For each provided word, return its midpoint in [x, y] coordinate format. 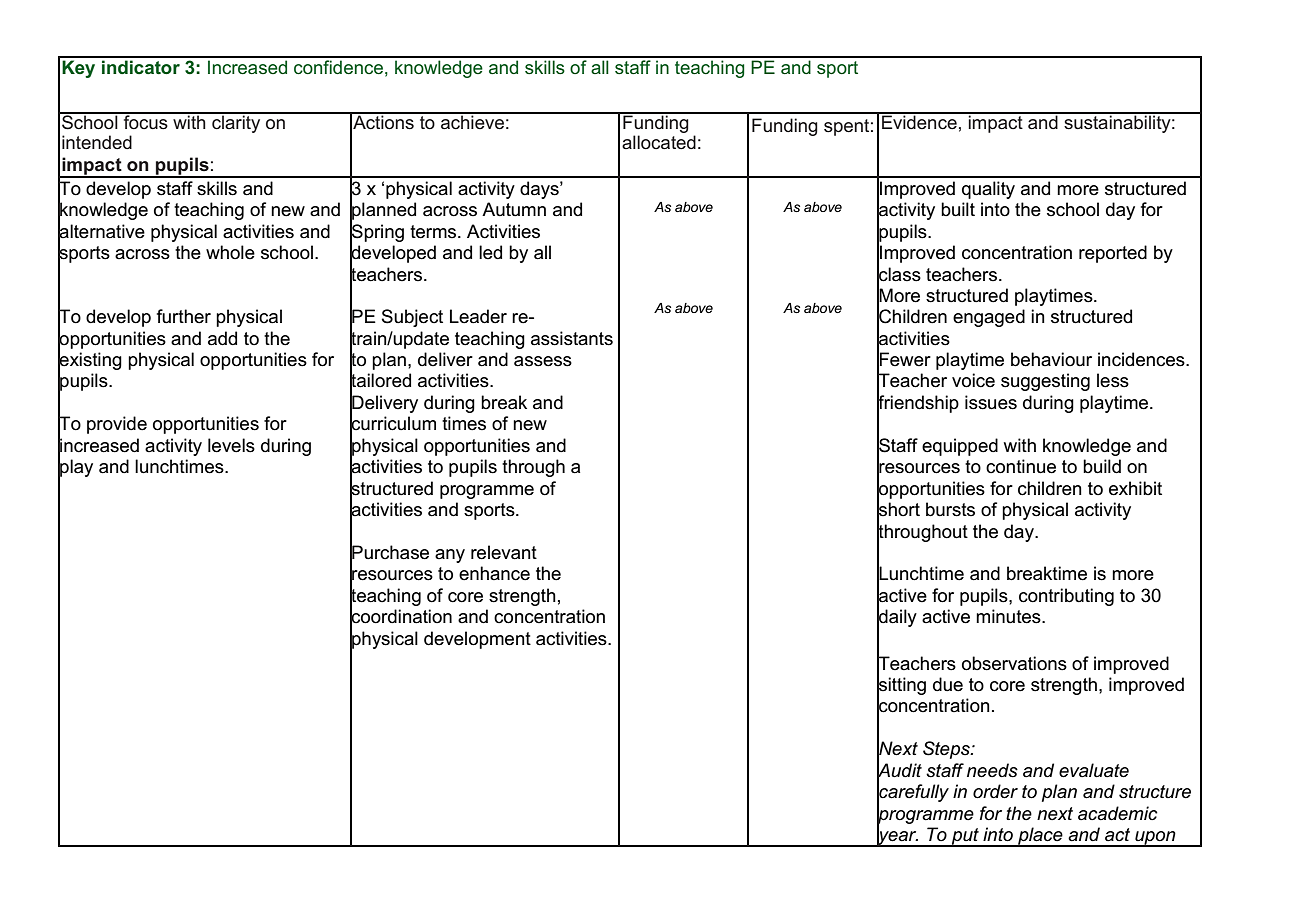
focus [145, 121]
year [897, 838]
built [958, 209]
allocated [659, 142]
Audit [899, 770]
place [1040, 837]
